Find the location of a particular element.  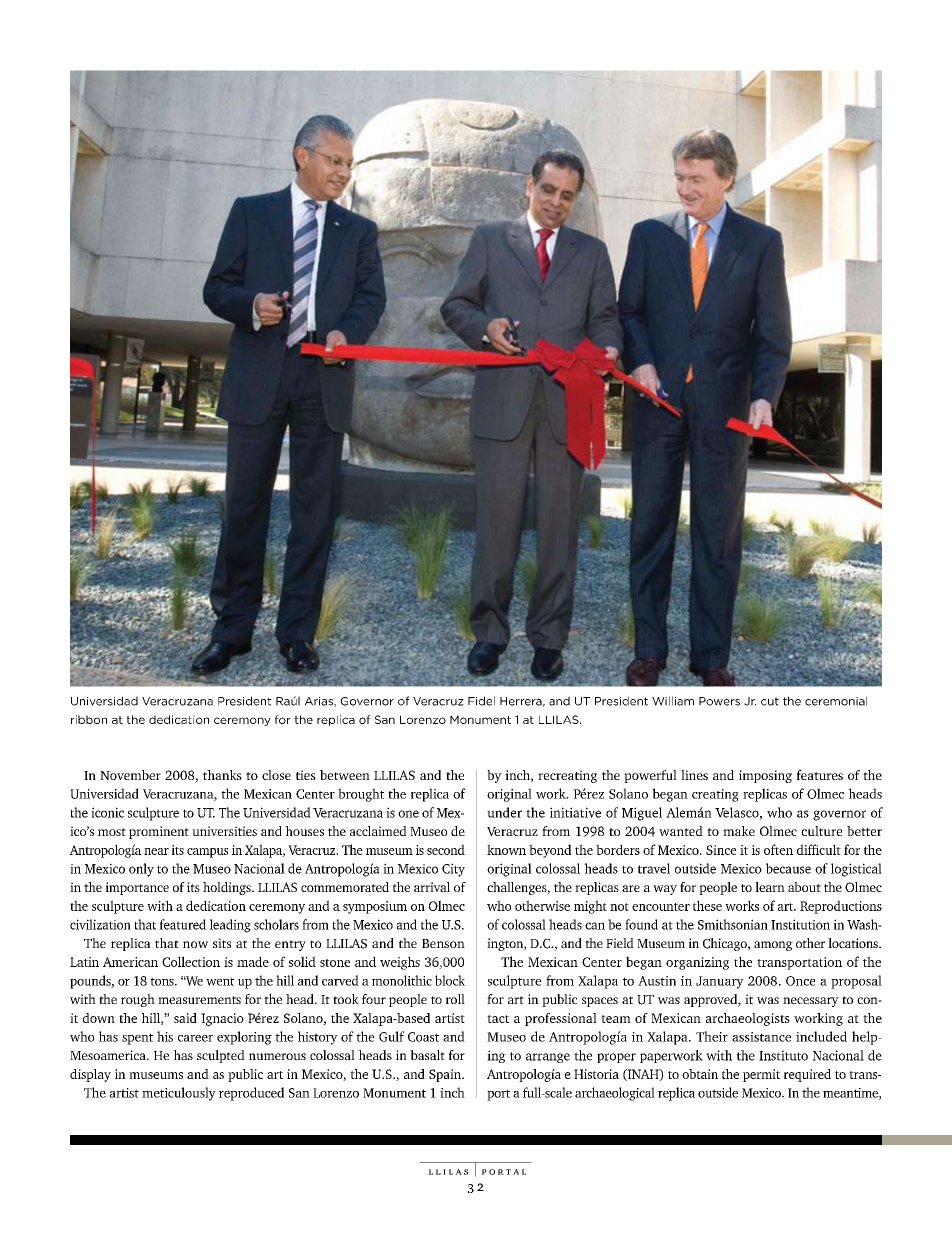

thanks is located at coordinates (222, 775).
